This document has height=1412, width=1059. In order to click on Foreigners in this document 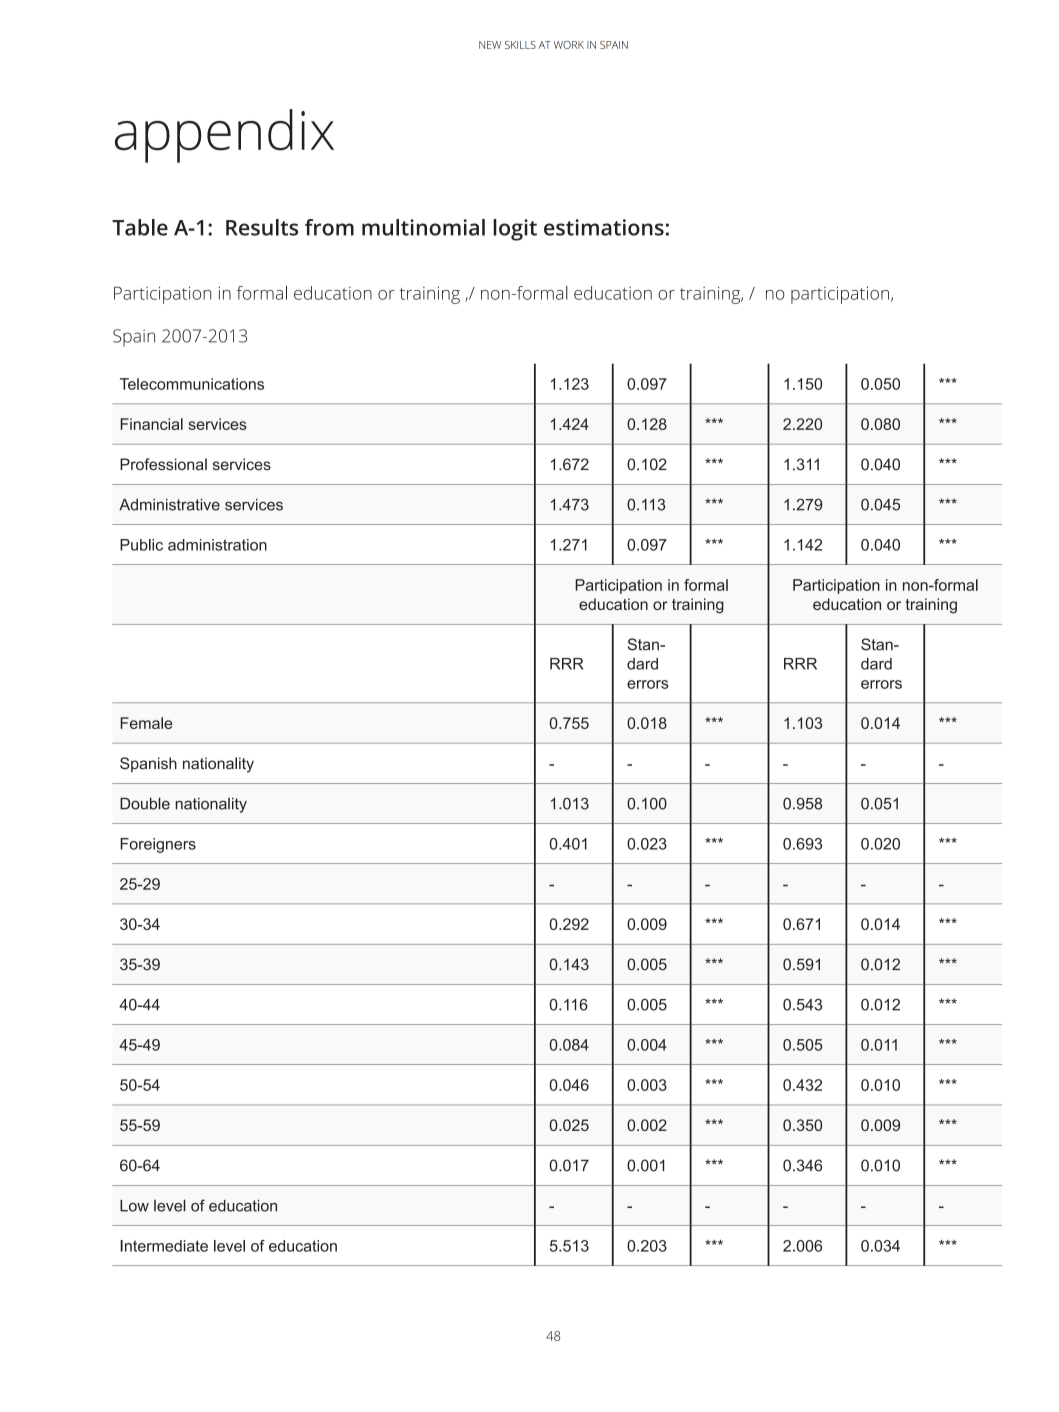, I will do `click(158, 845)`.
